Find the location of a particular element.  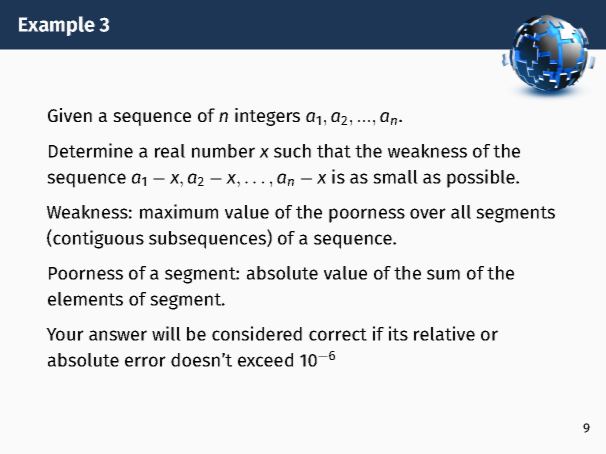

Determine is located at coordinates (91, 150).
